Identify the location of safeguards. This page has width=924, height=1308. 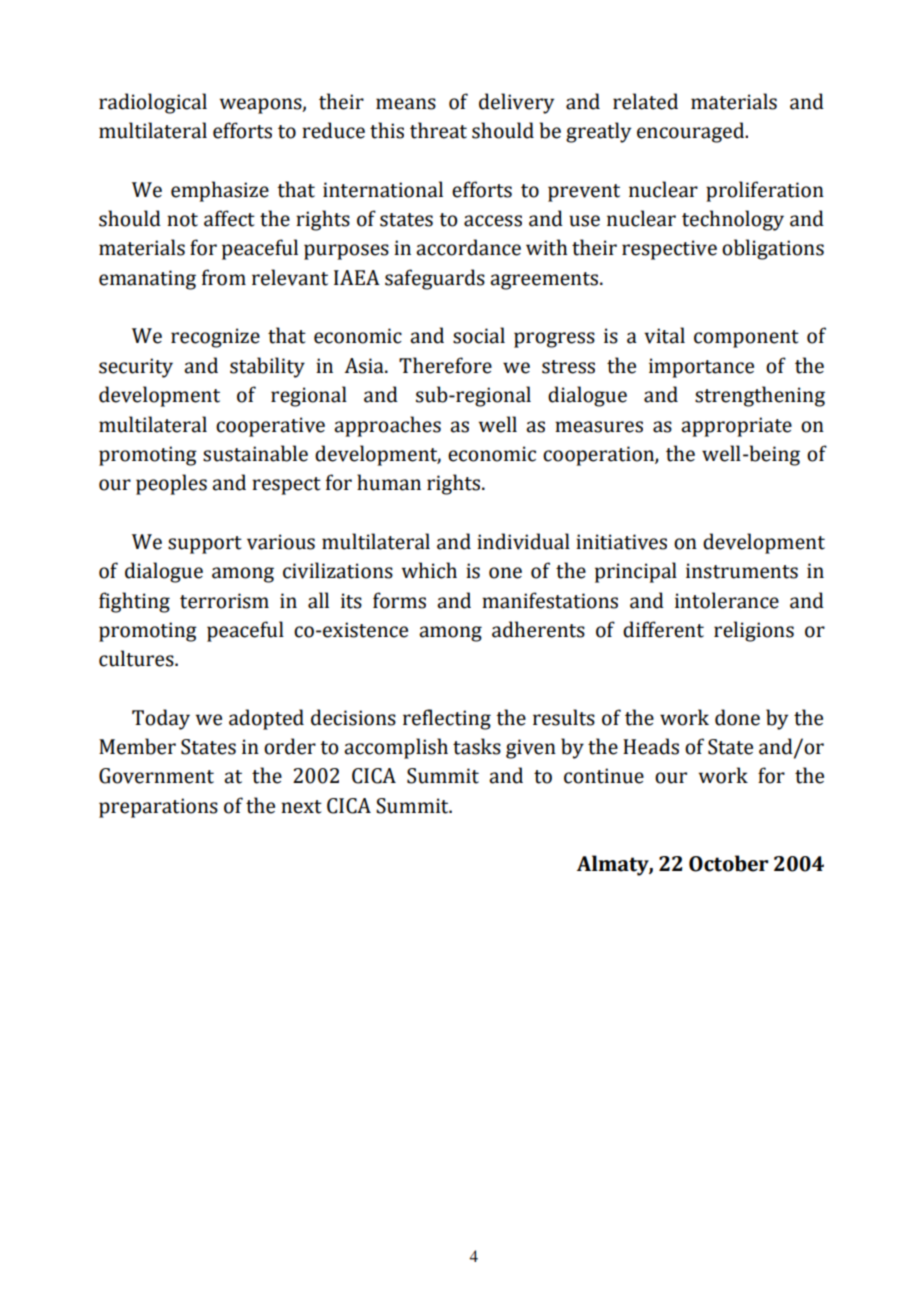
(435, 279).
